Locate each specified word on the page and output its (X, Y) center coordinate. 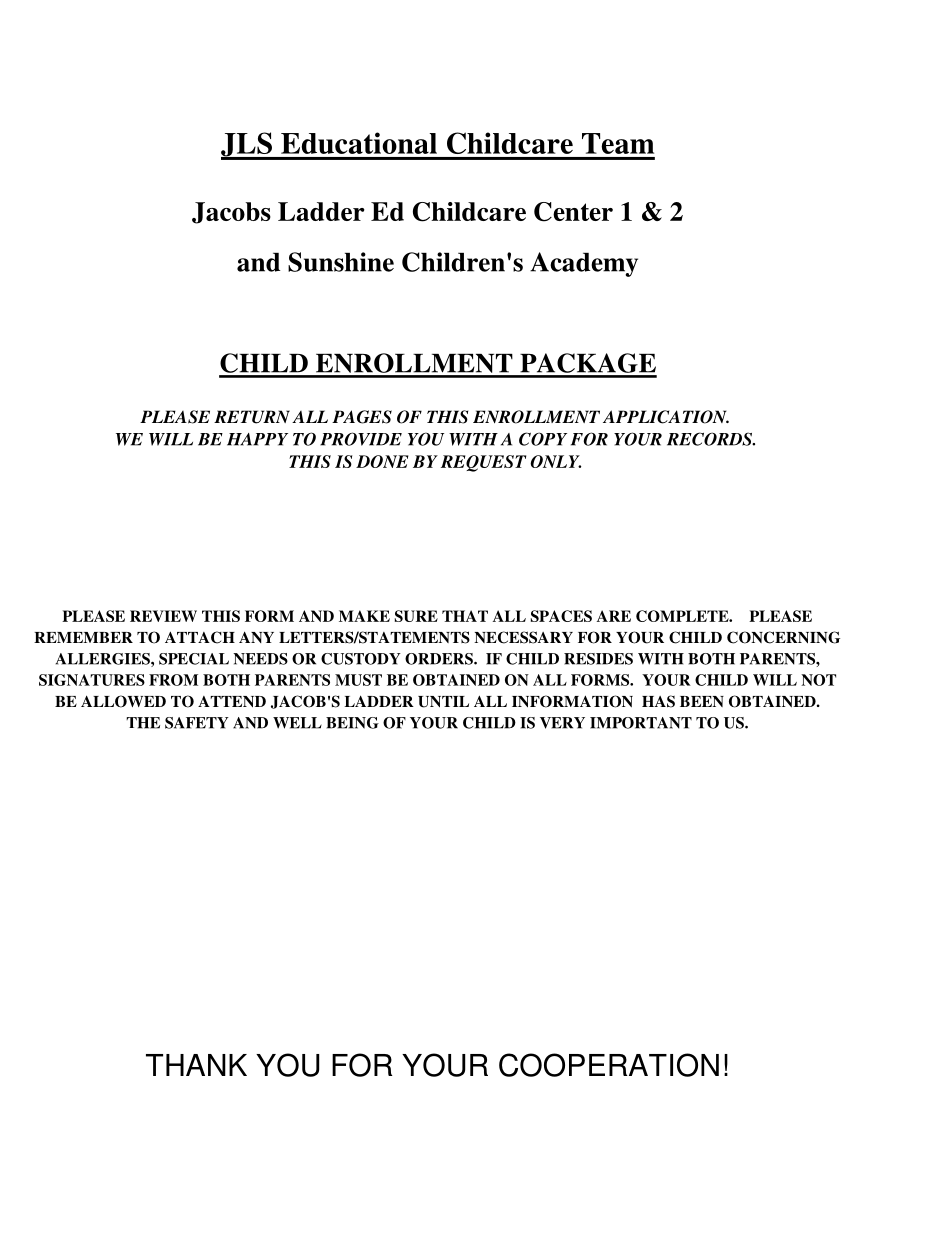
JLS (247, 145)
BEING (352, 723)
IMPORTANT (641, 723)
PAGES (362, 417)
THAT (465, 616)
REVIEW (163, 616)
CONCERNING (783, 637)
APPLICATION (666, 417)
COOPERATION (609, 1065)
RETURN (252, 417)
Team (618, 143)
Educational (359, 143)
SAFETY (197, 723)
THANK (196, 1065)
